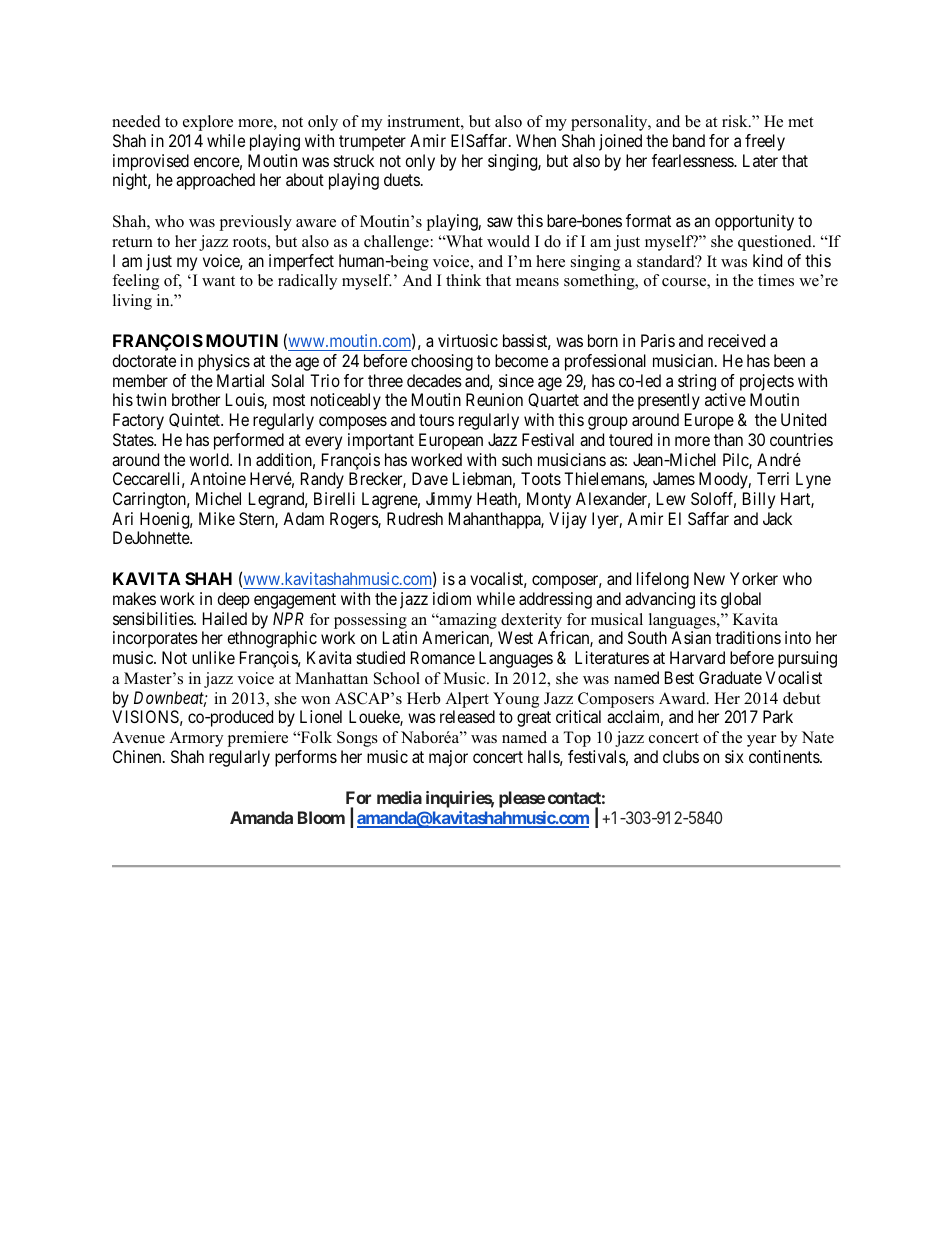 The width and height of the document is (952, 1233). What do you see at coordinates (218, 281) in the document?
I see `want` at bounding box center [218, 281].
